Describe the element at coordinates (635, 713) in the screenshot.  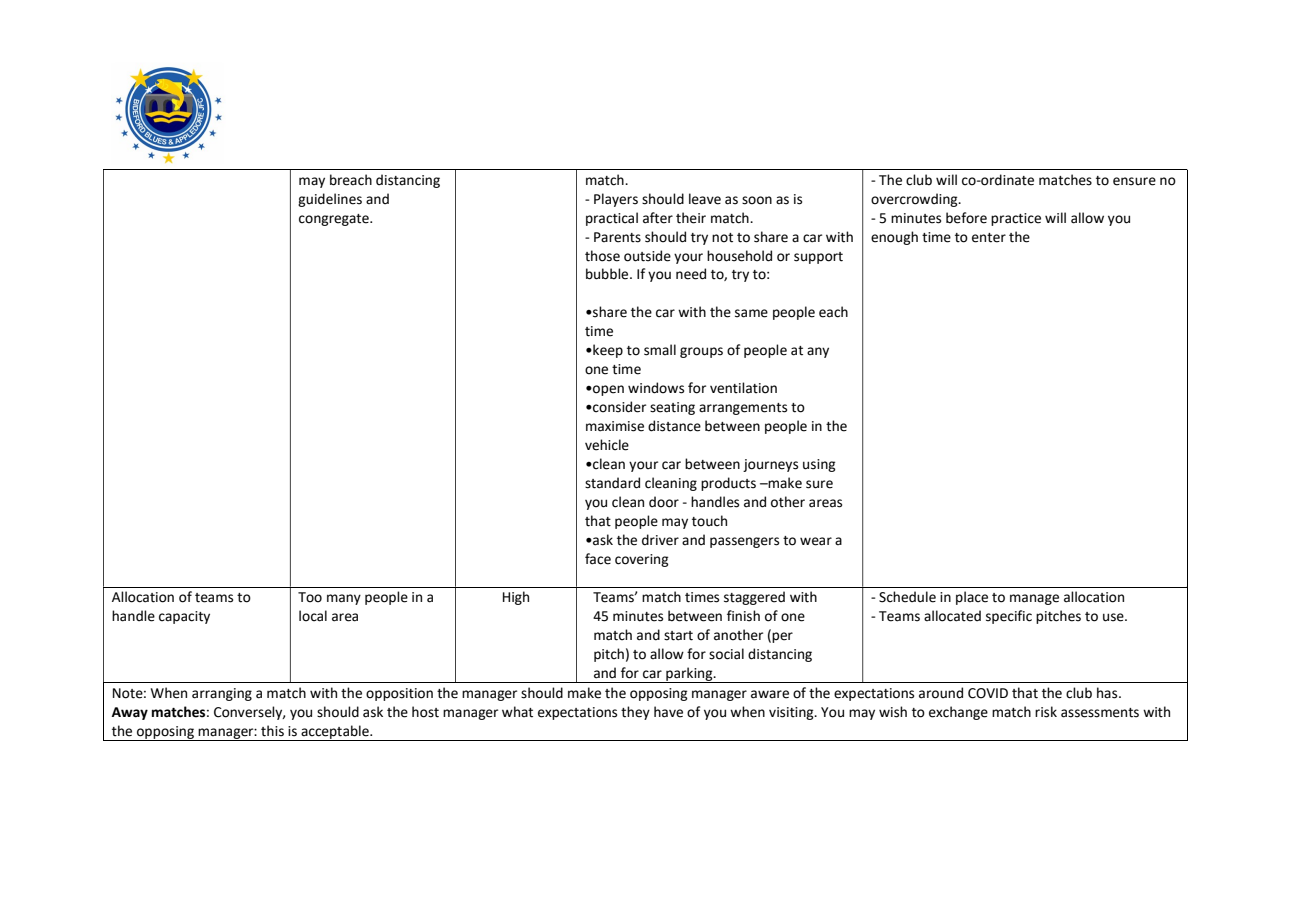
I see `they` at that location.
